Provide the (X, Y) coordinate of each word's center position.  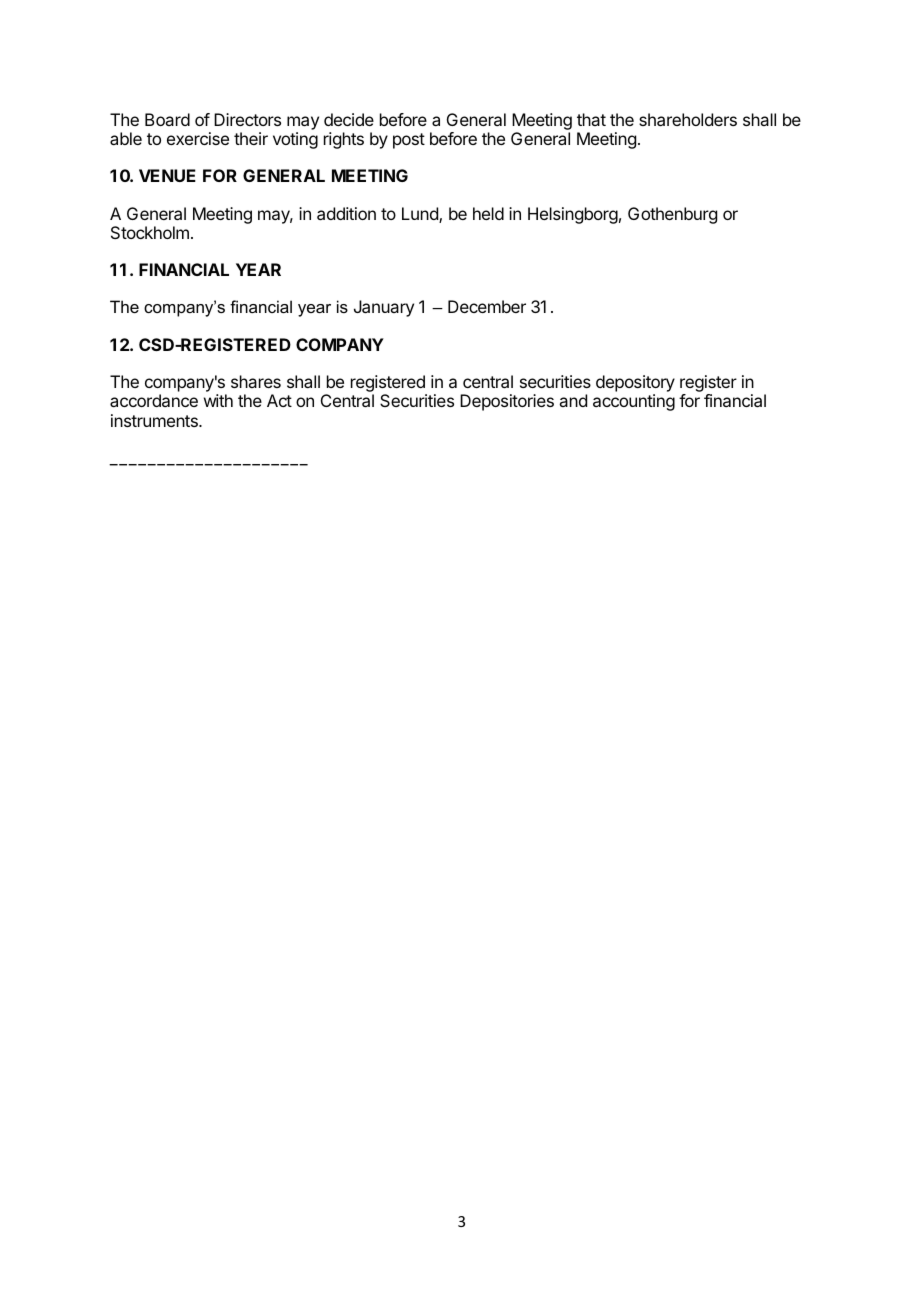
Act (279, 400)
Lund (421, 215)
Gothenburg (672, 215)
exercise (198, 138)
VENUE (167, 175)
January (384, 308)
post (409, 141)
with (218, 400)
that (591, 119)
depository (635, 383)
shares (256, 381)
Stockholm (150, 232)
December (487, 306)
